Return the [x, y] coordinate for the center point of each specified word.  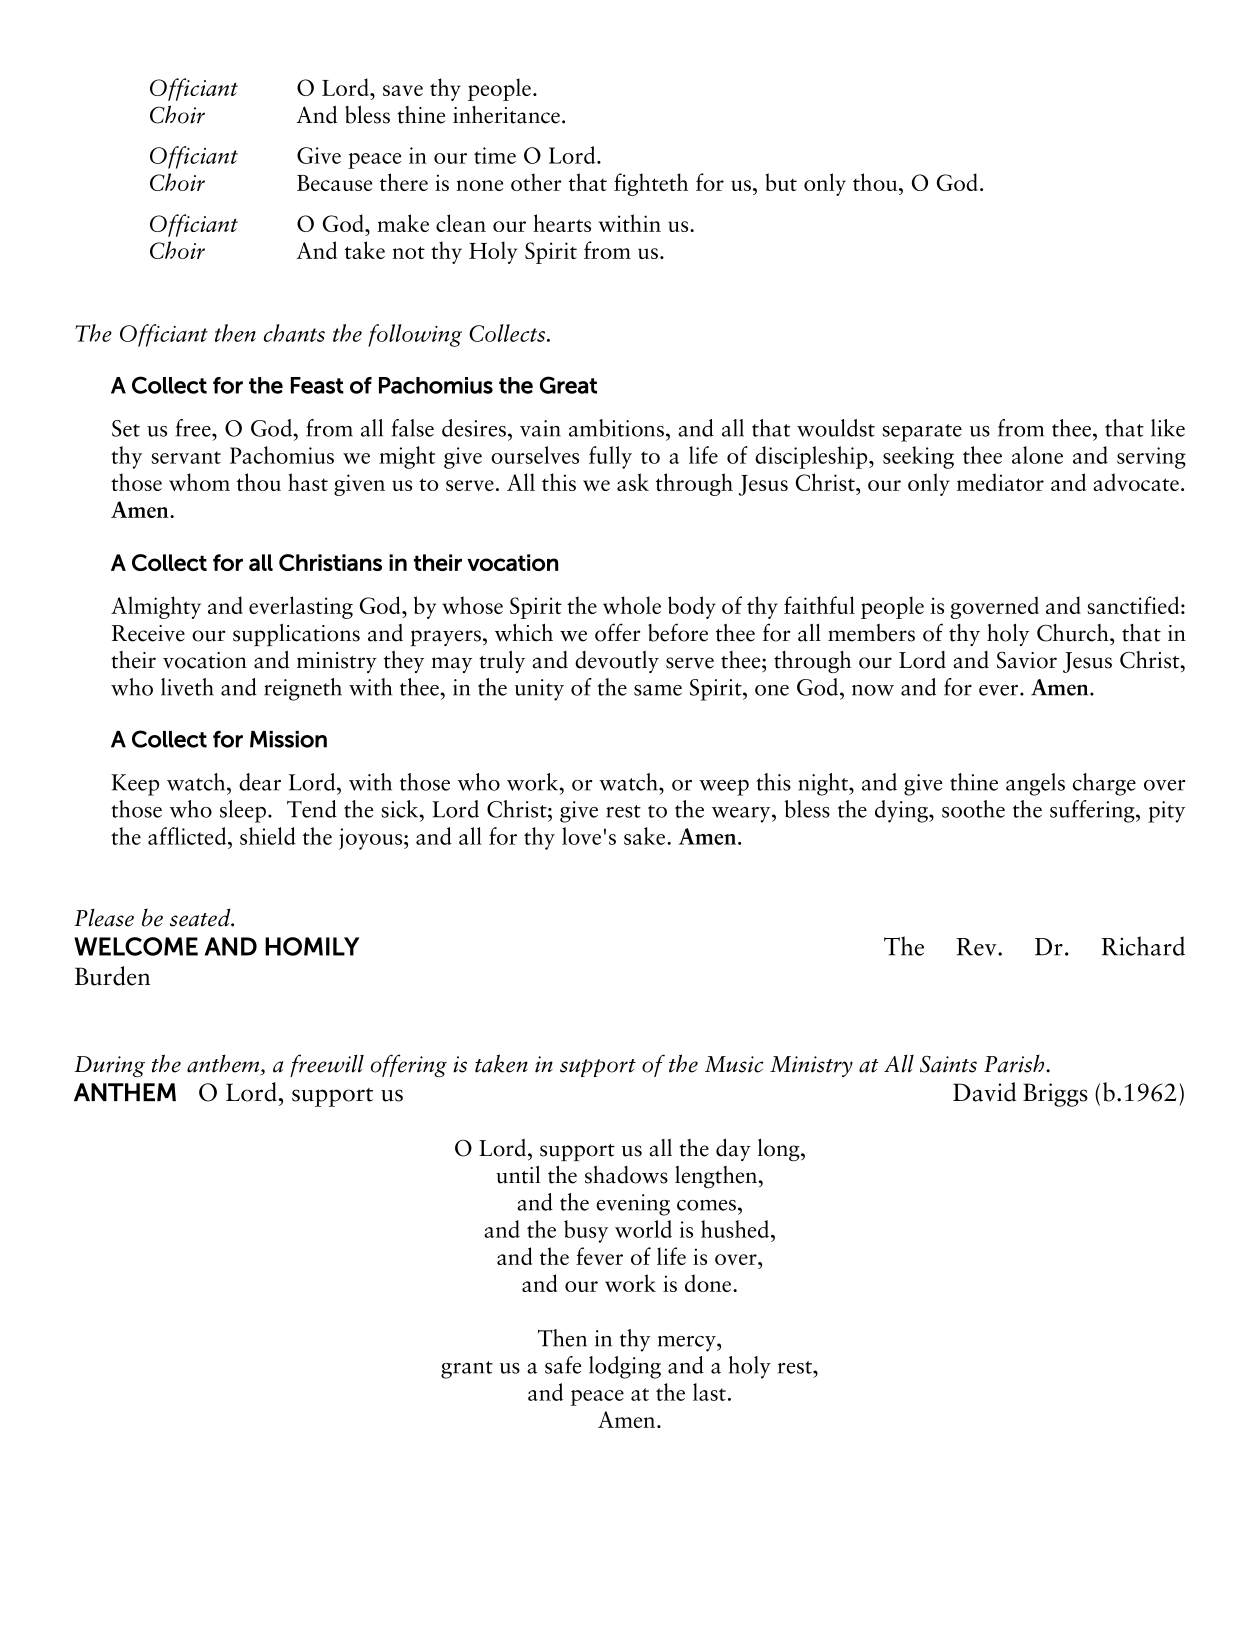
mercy [688, 1344]
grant [467, 1370]
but [781, 182]
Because [334, 183]
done [709, 1283]
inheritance [506, 115]
